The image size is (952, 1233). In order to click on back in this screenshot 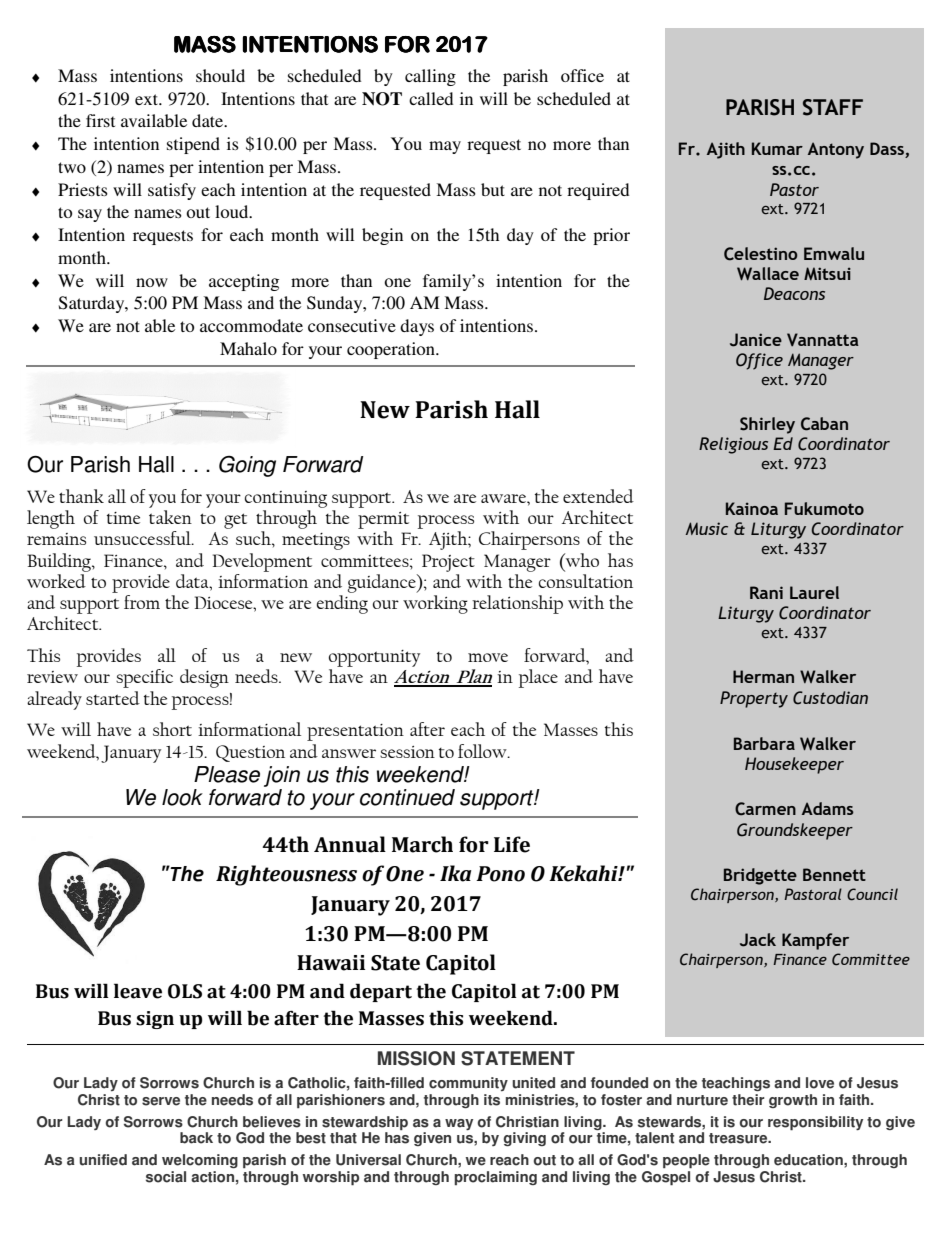, I will do `click(196, 1138)`.
